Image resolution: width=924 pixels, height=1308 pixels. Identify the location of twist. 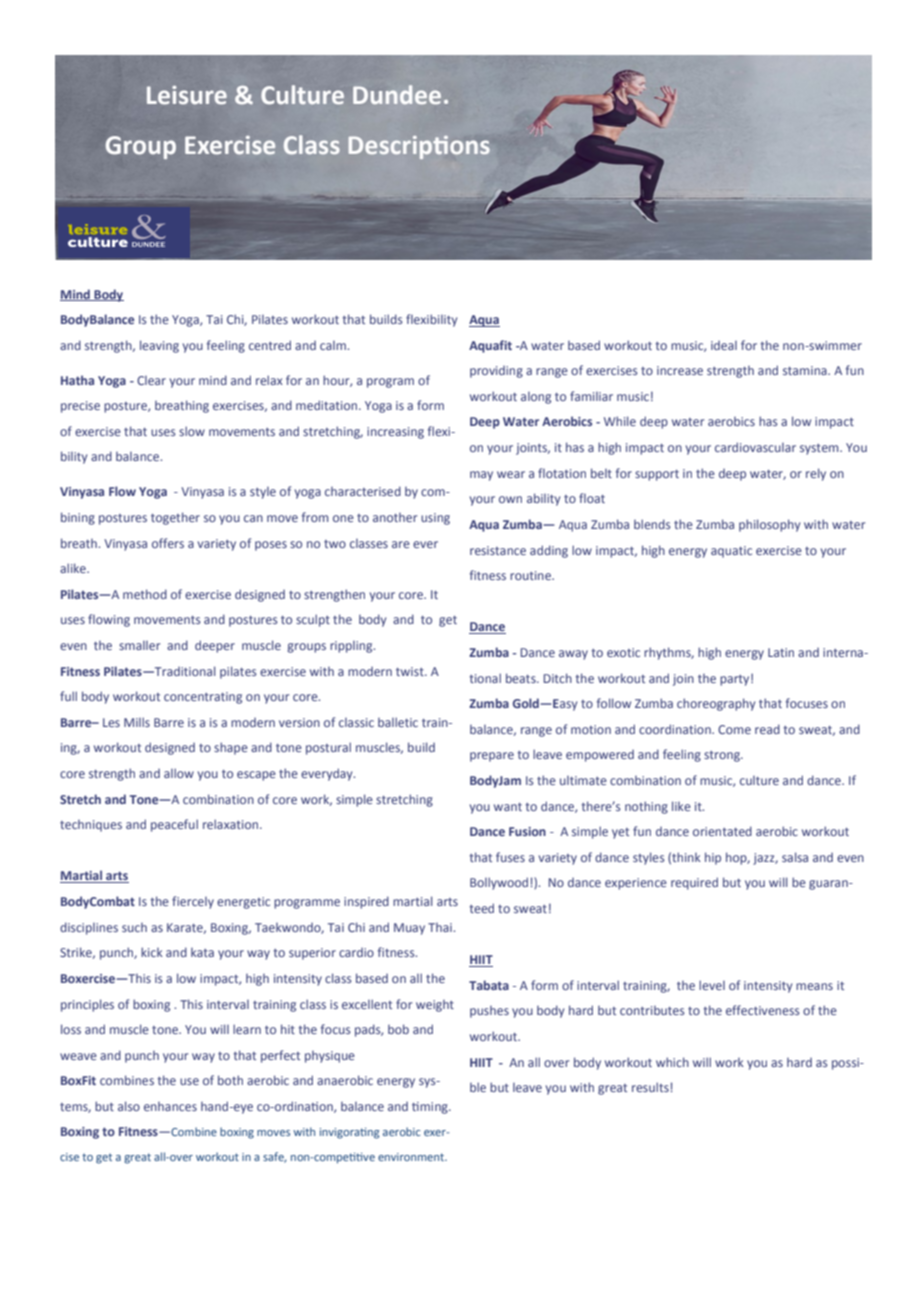
(411, 671).
